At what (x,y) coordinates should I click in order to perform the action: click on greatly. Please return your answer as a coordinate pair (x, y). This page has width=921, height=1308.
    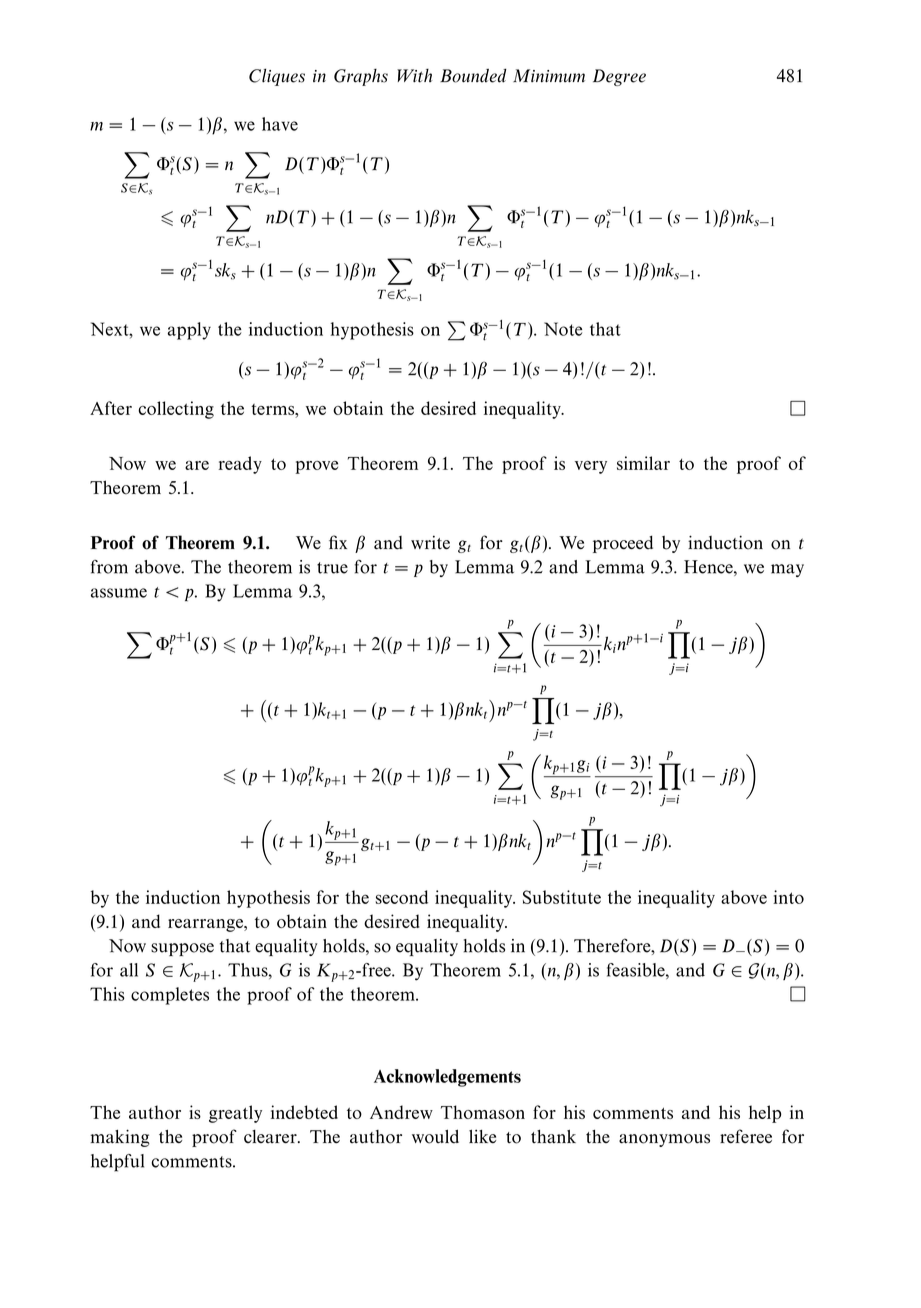
    Looking at the image, I should click on (235, 1114).
